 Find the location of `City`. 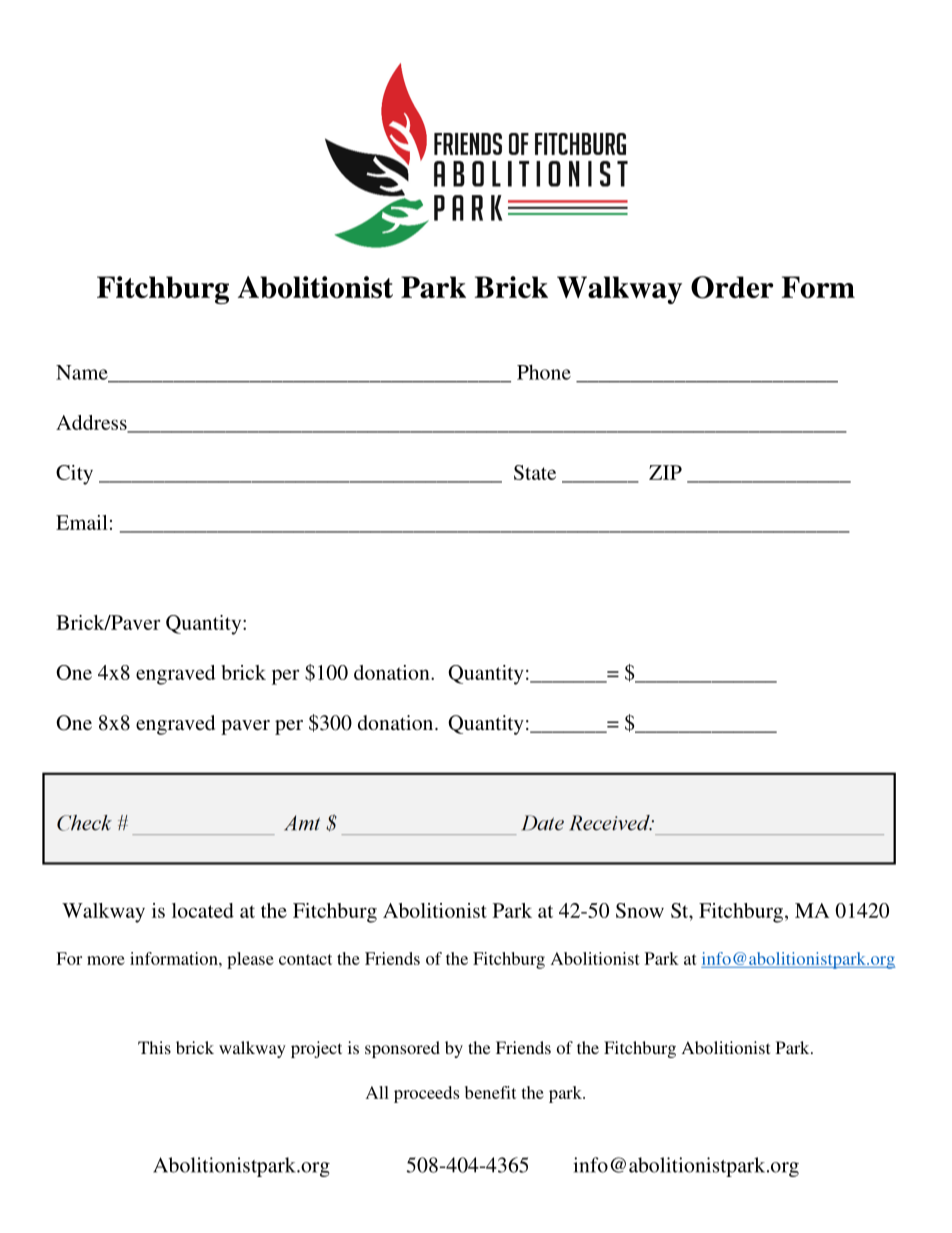

City is located at coordinates (74, 475).
